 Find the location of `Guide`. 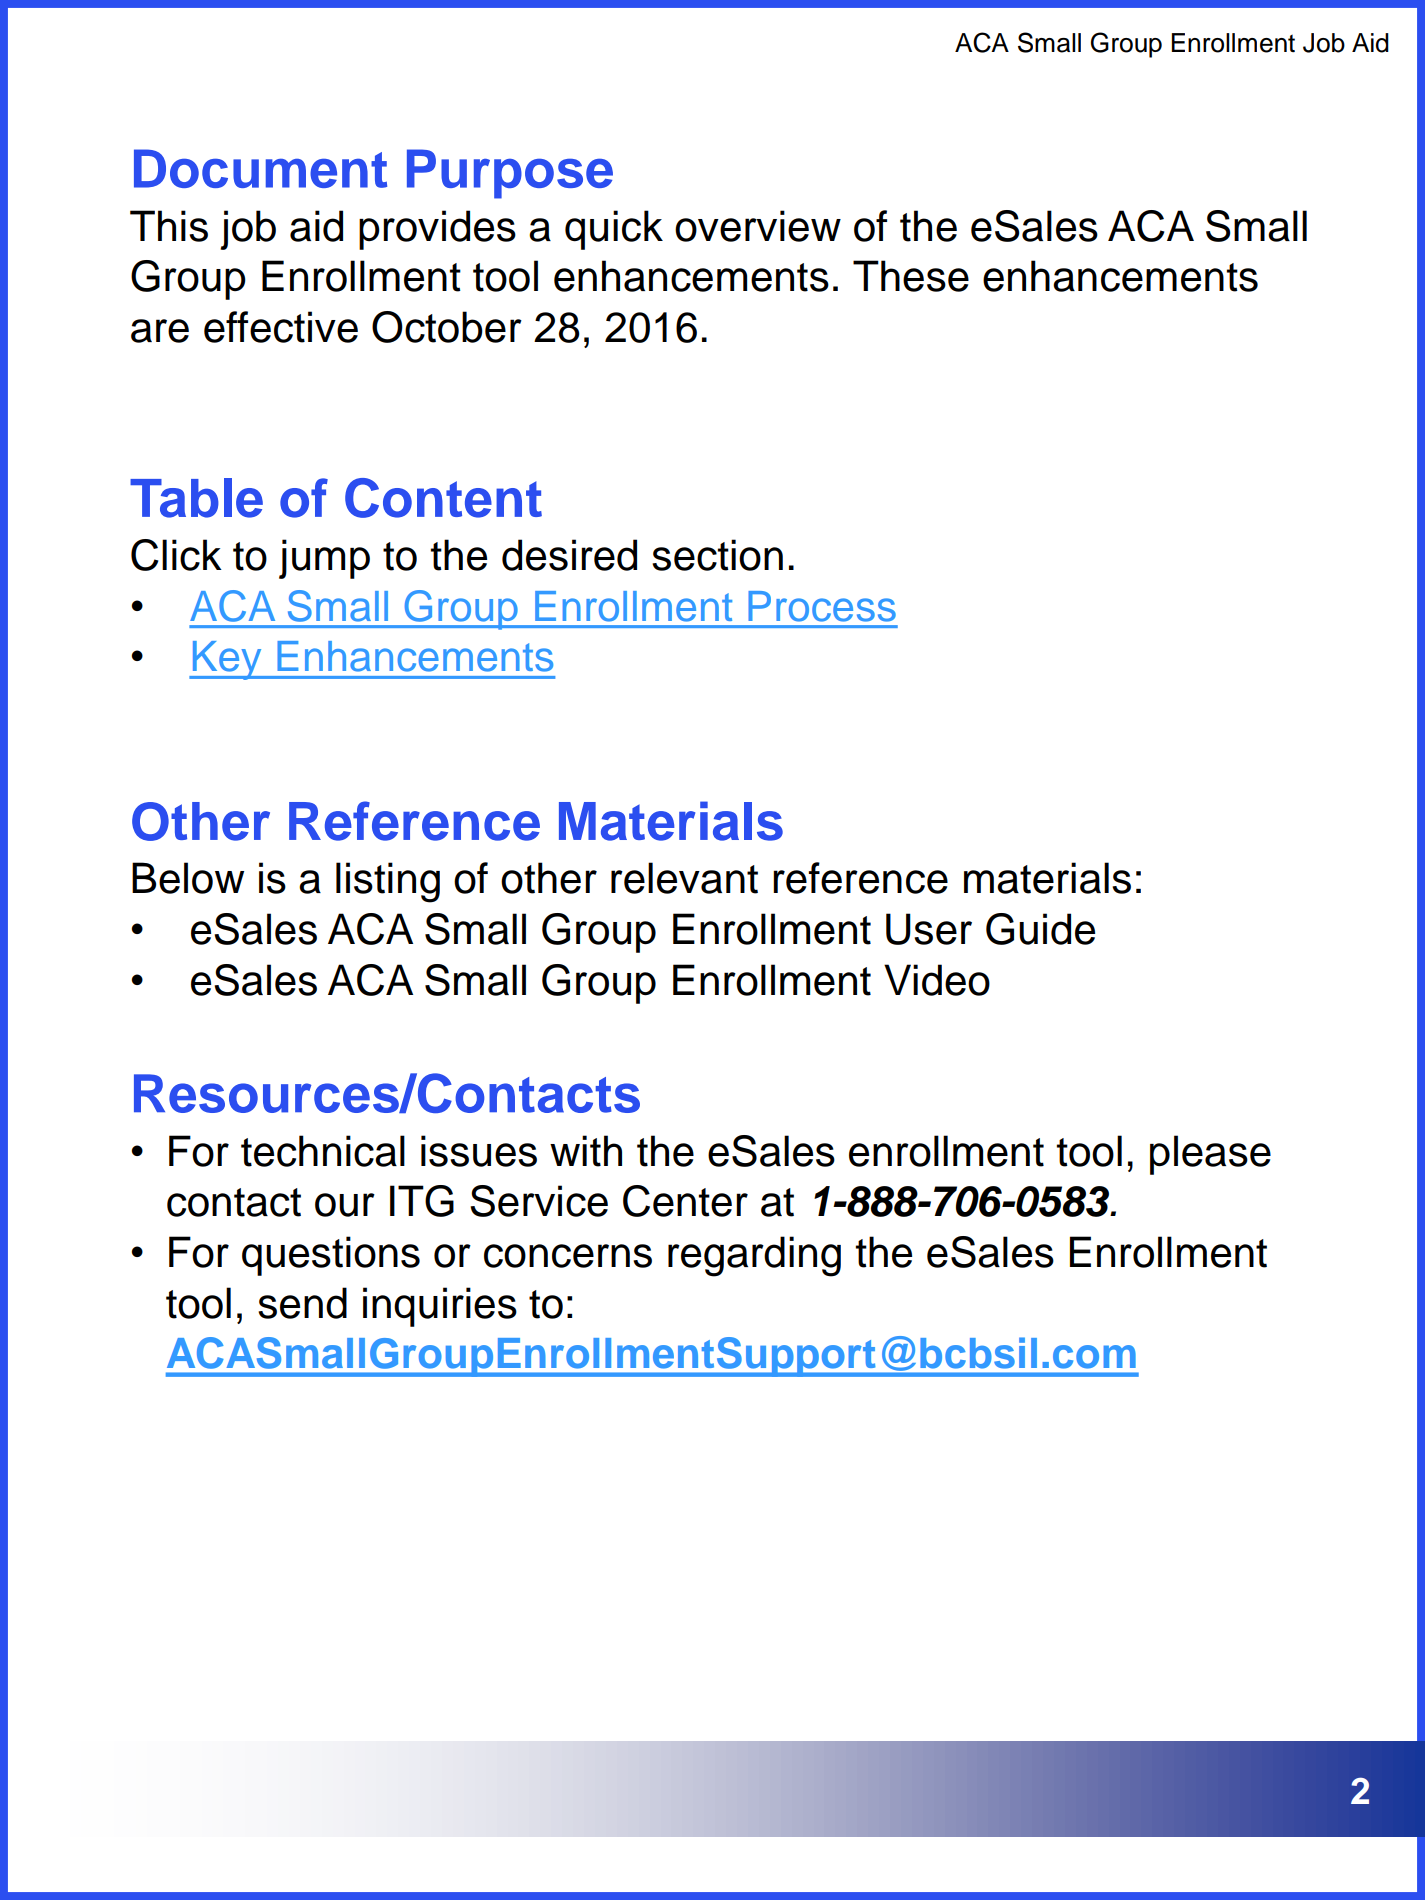

Guide is located at coordinates (1040, 929).
